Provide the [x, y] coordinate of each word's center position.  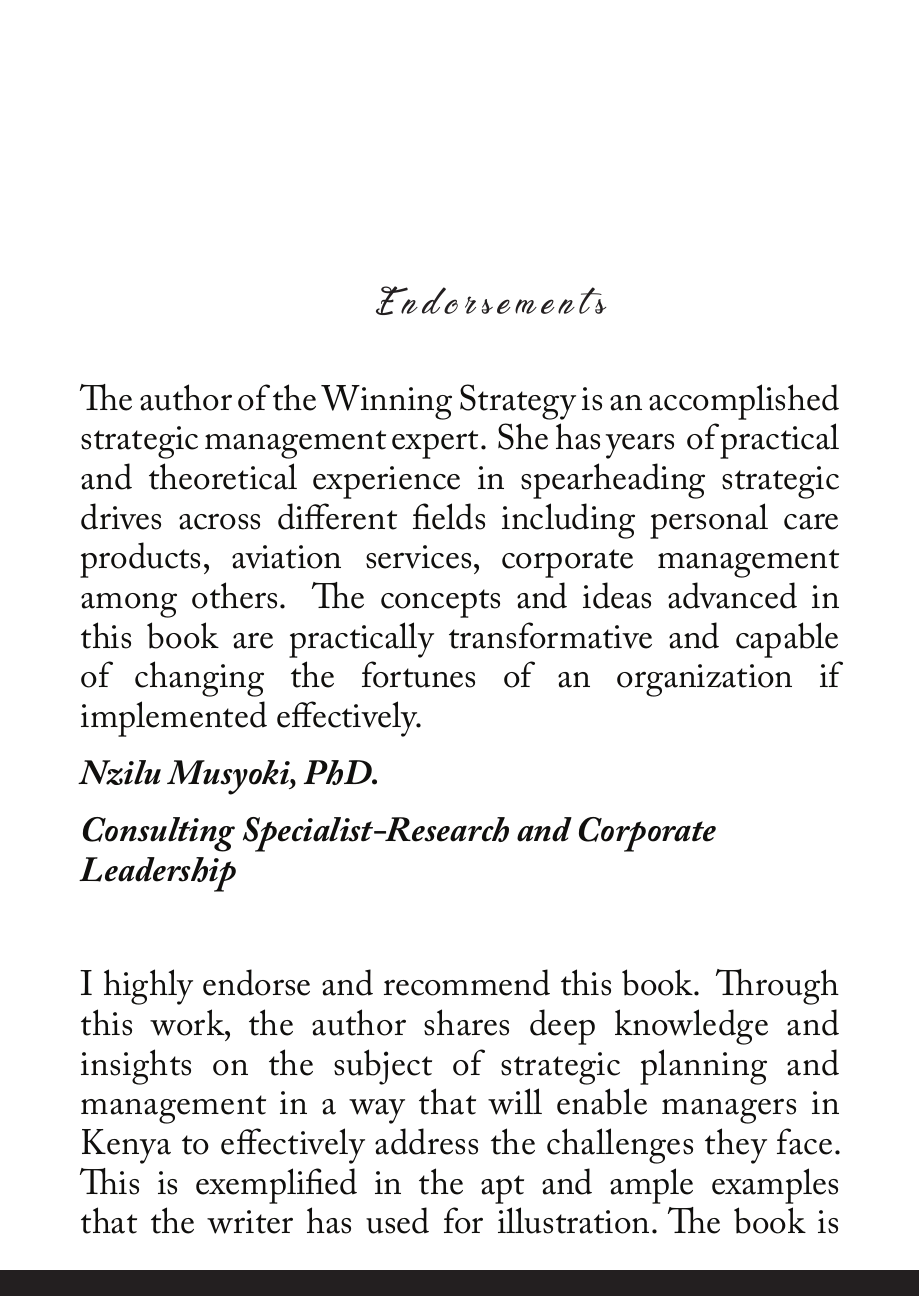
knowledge [691, 1027]
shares [466, 1022]
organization [704, 680]
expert [437, 444]
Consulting [159, 834]
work [188, 1022]
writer [250, 1222]
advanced [732, 595]
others [234, 595]
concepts [440, 603]
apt [502, 1189]
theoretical [223, 476]
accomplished [744, 402]
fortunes [418, 674]
